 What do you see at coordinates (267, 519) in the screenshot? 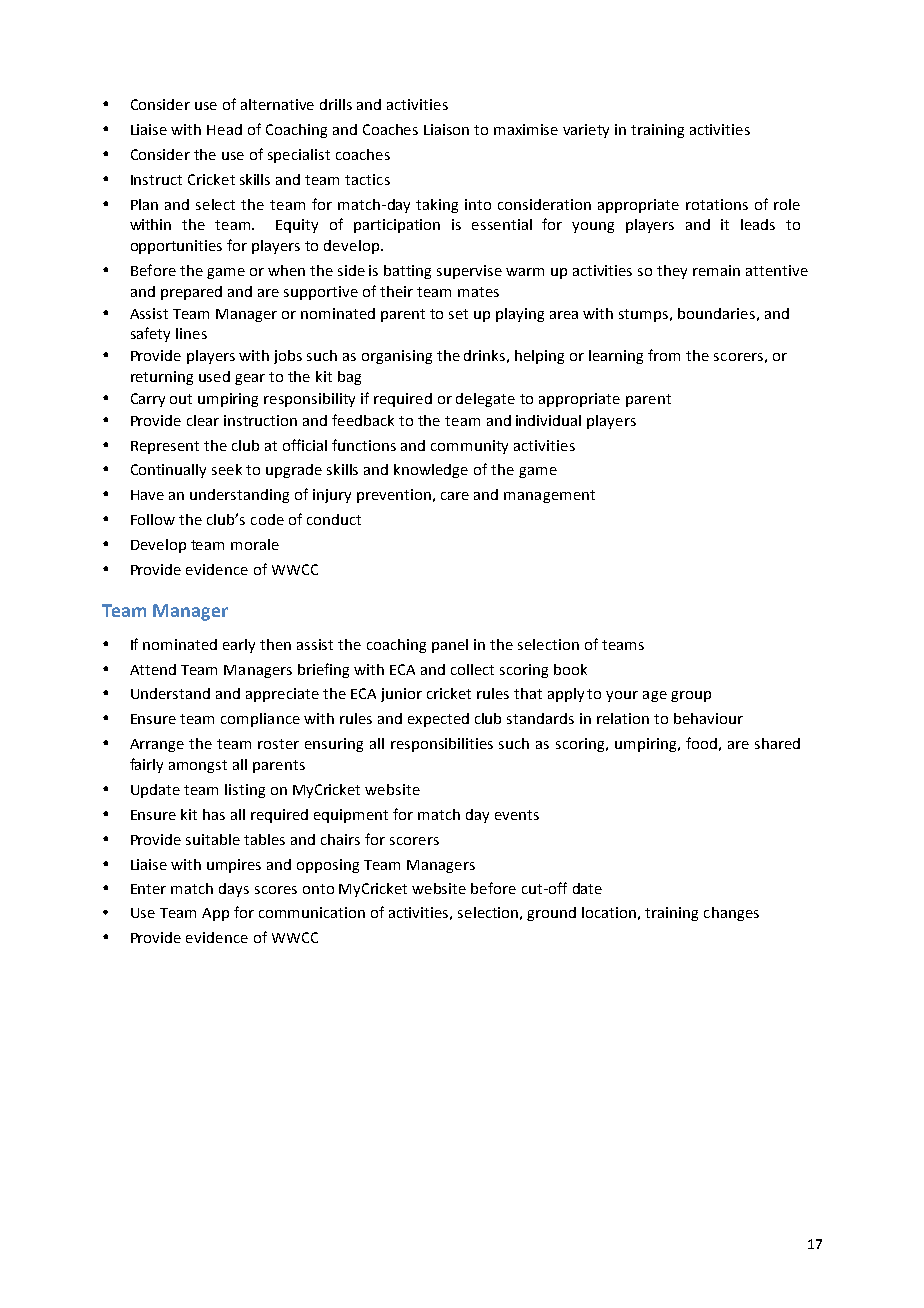
I see `code` at bounding box center [267, 519].
